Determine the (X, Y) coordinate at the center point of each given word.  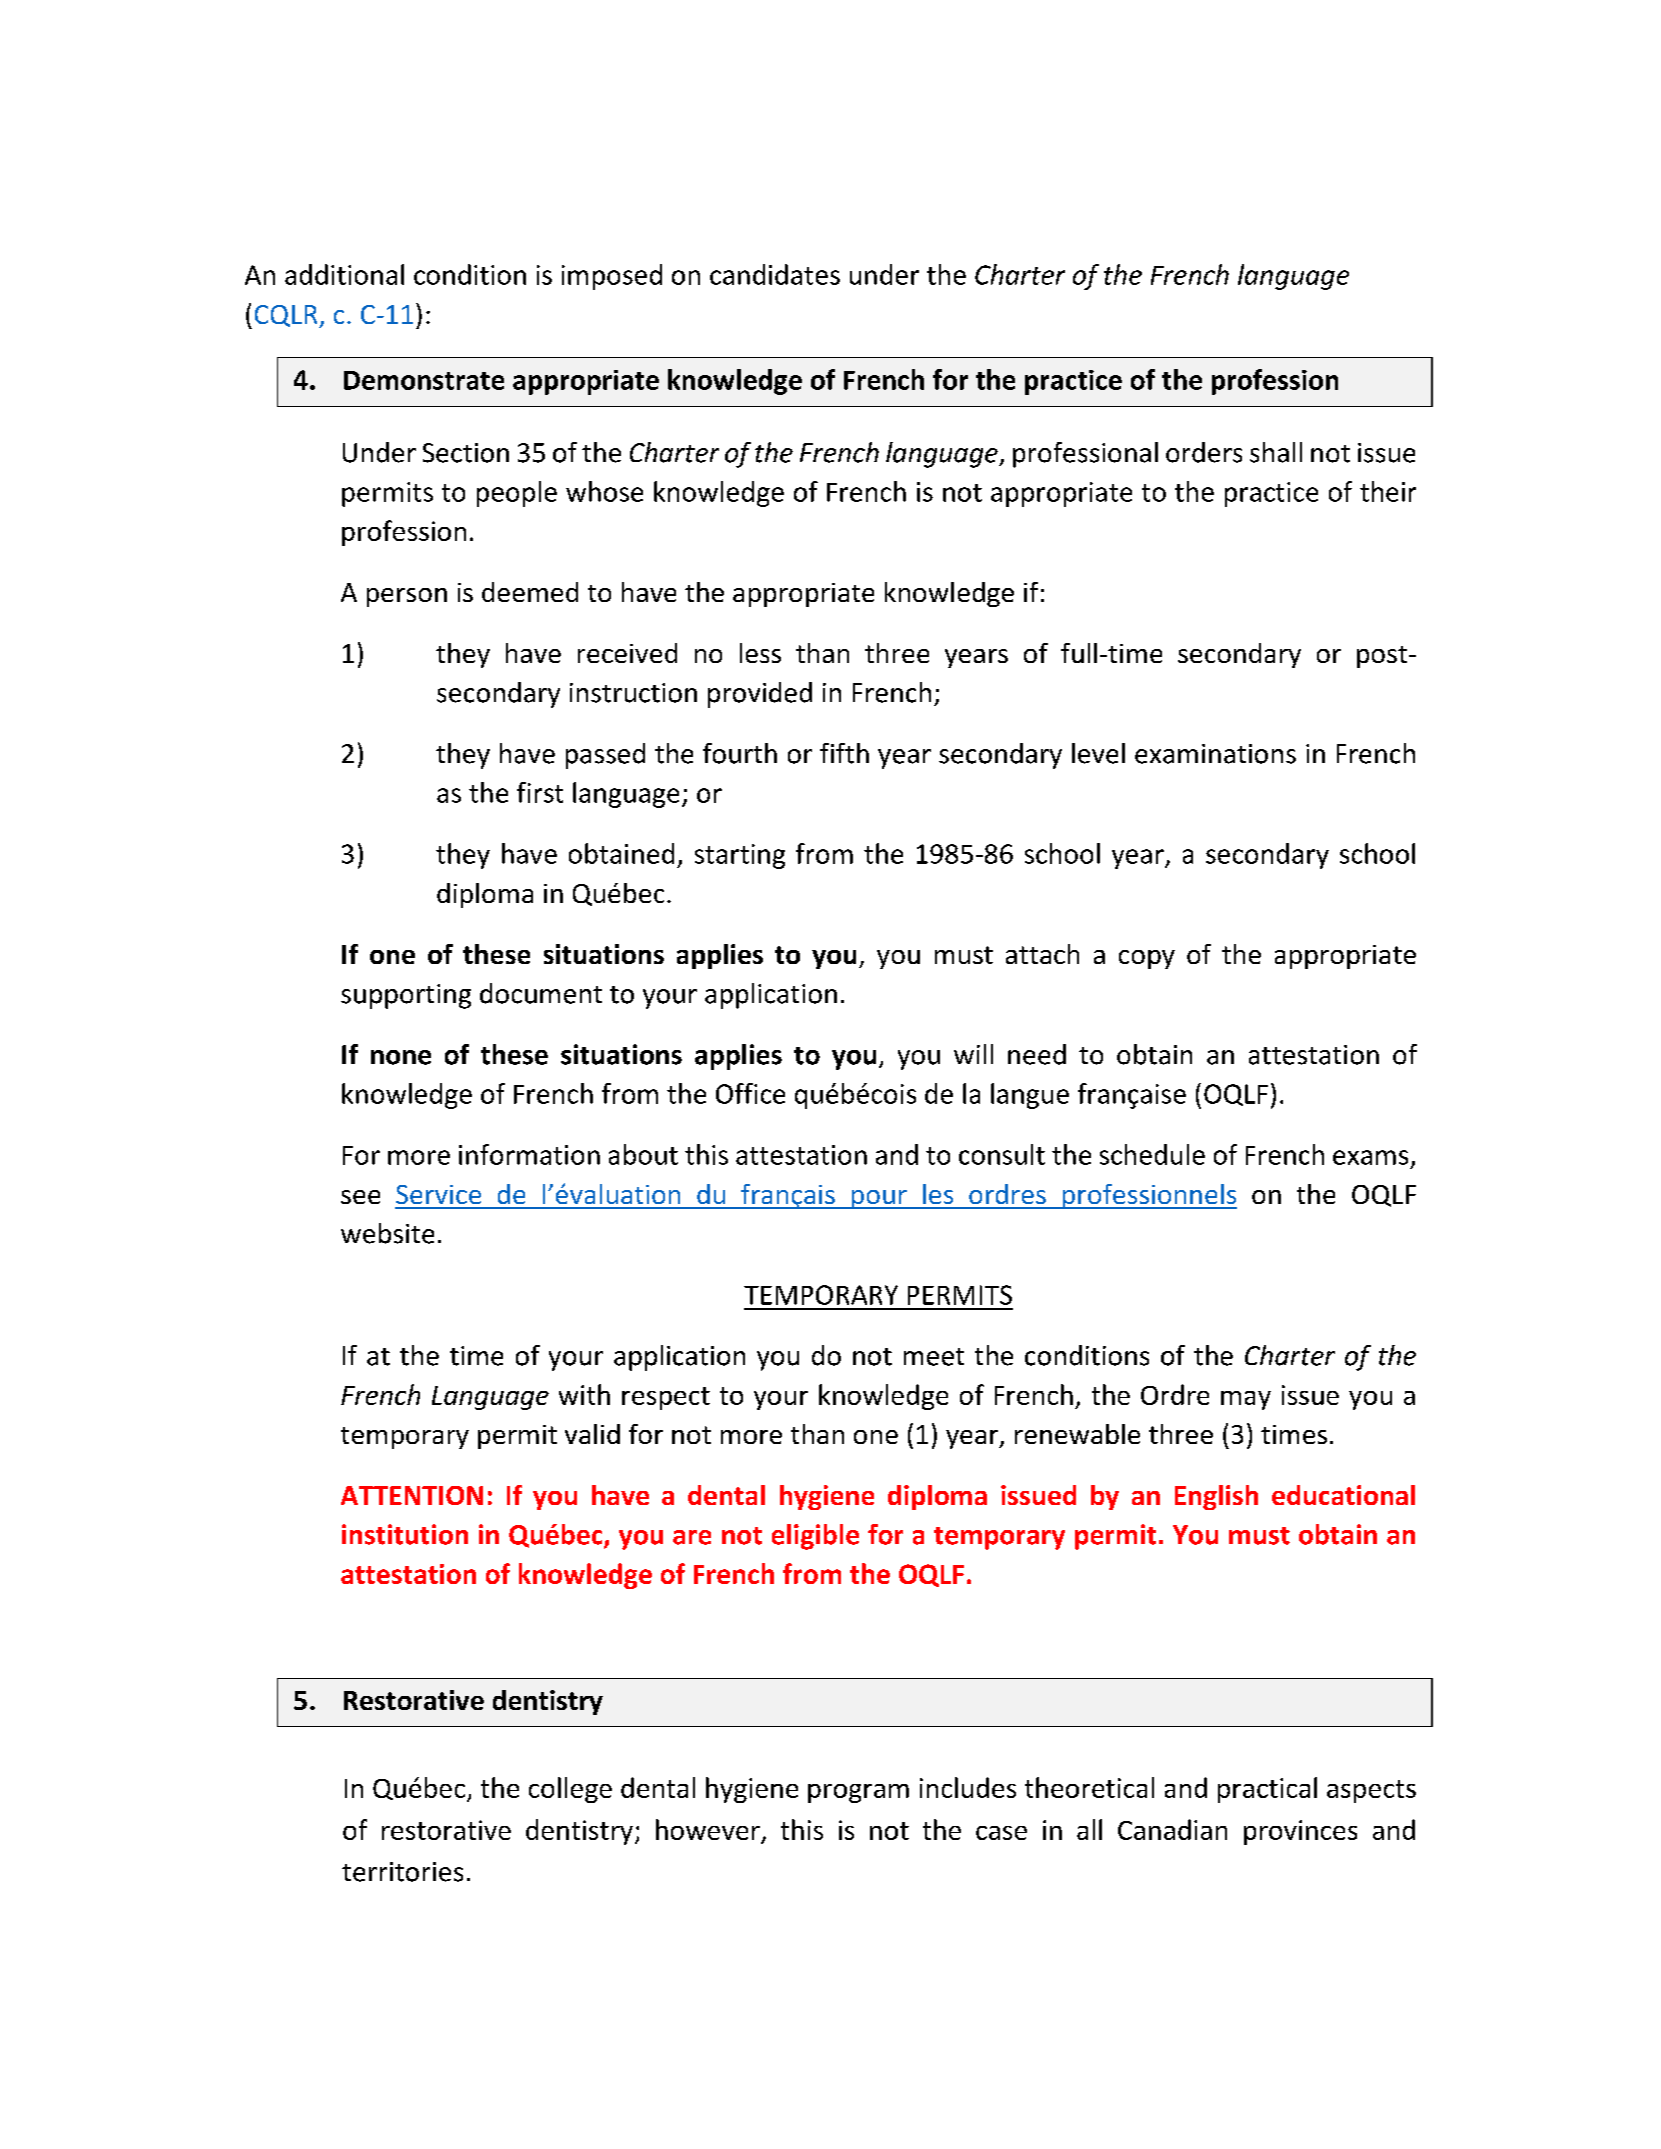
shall (1276, 452)
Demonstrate (424, 380)
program (858, 1793)
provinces (1300, 1832)
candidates (775, 274)
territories (402, 1872)
